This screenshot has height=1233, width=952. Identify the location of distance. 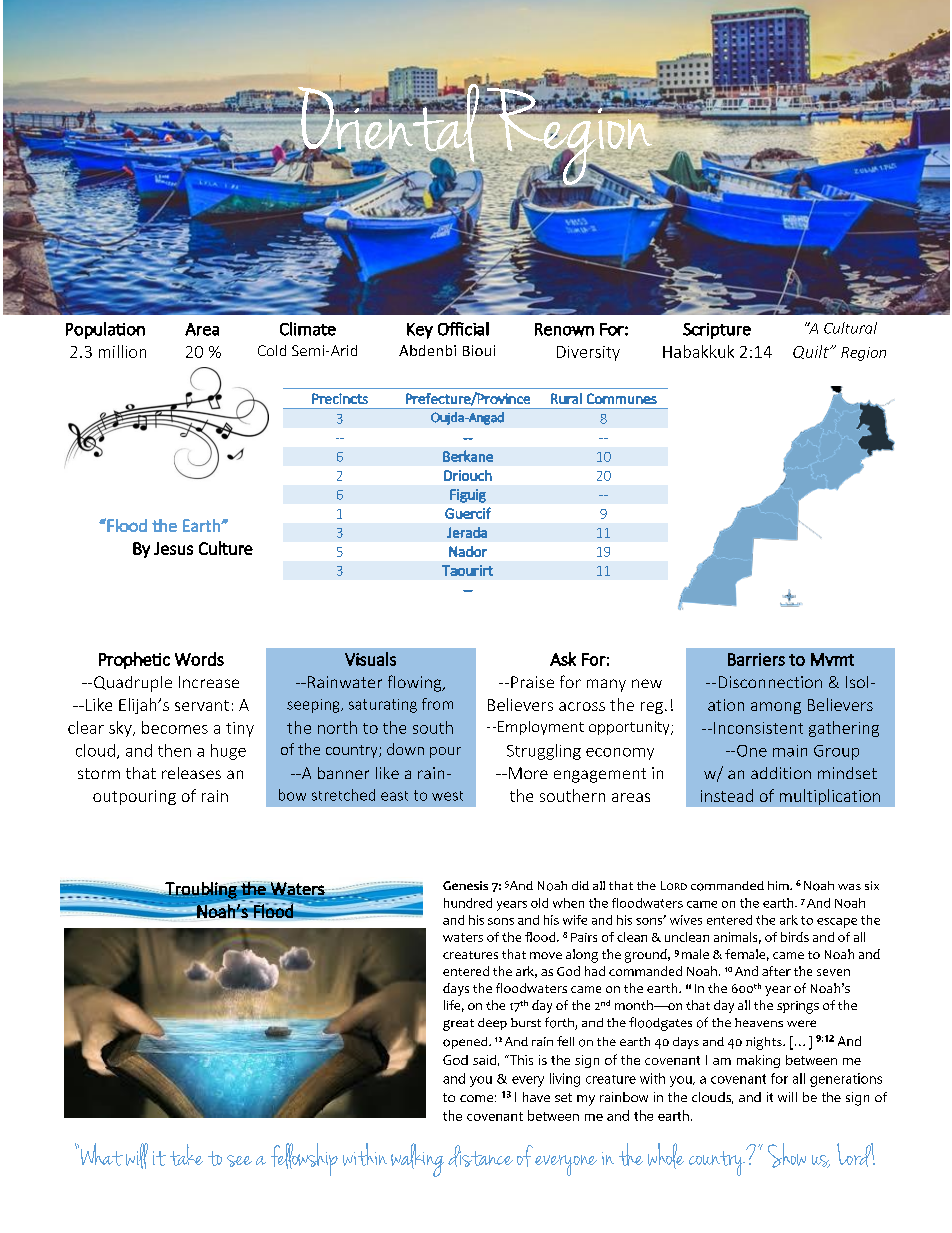
(480, 1156).
